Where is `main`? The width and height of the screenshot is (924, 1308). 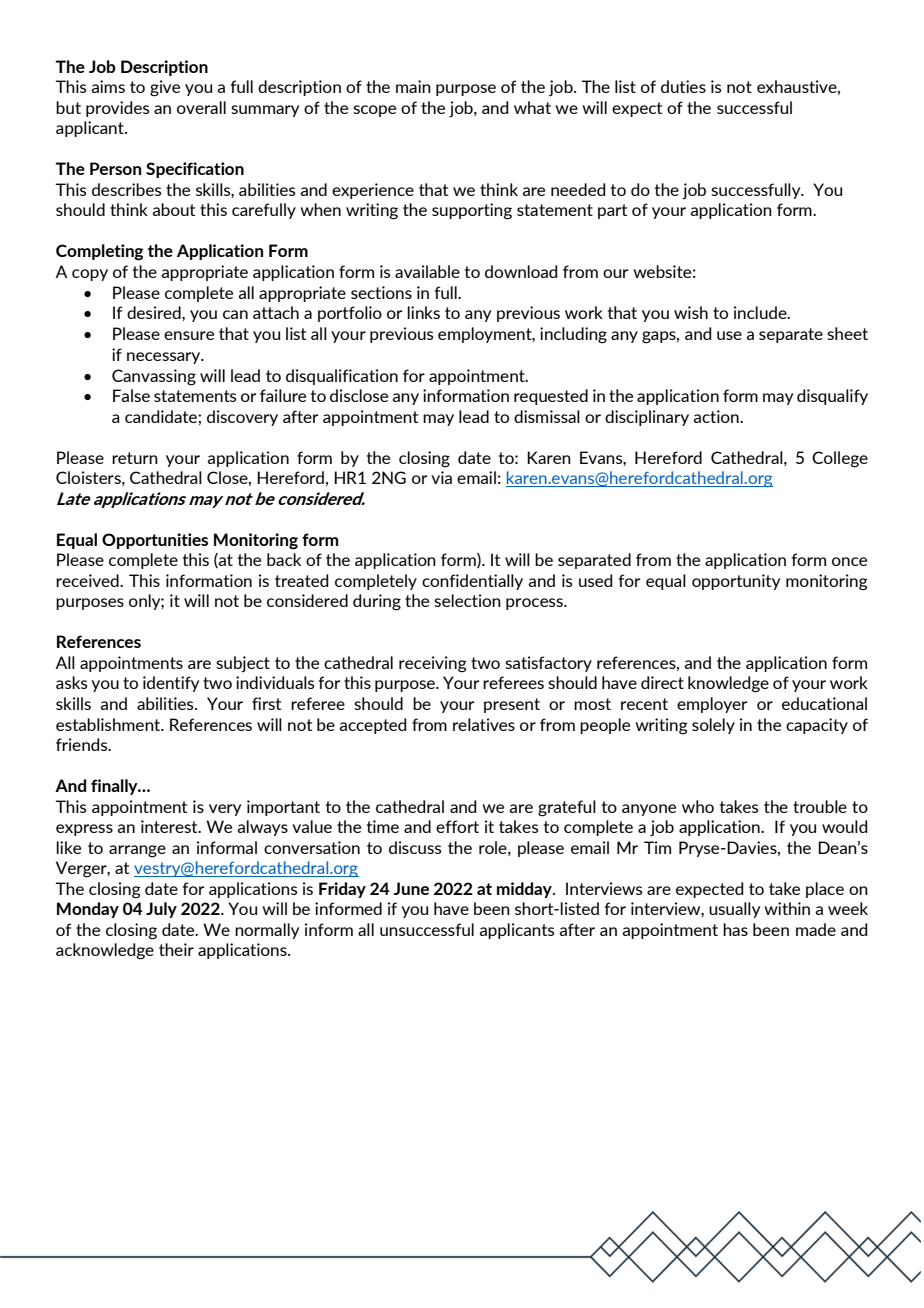 main is located at coordinates (413, 86).
